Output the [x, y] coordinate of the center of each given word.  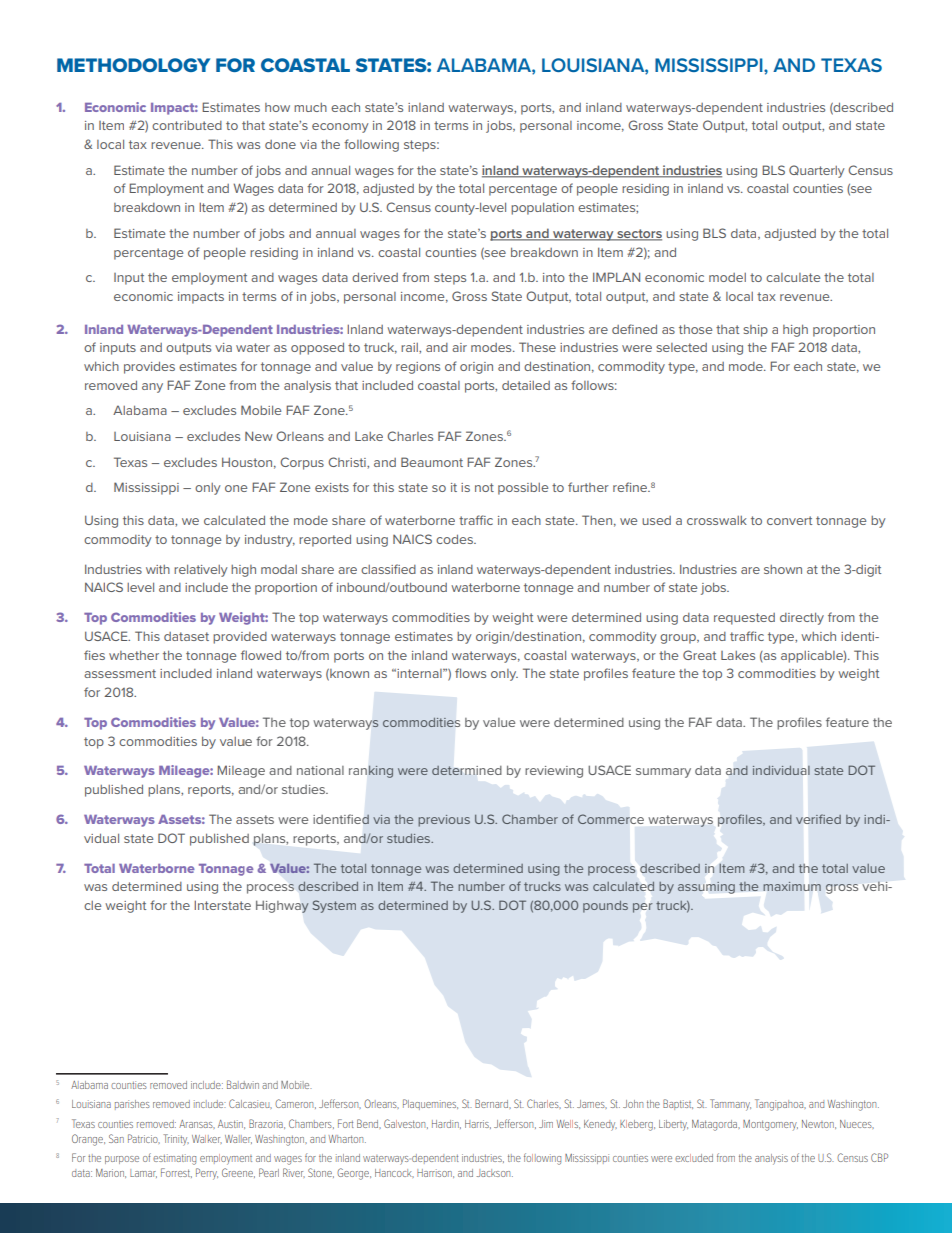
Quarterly [817, 171]
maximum [792, 886]
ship [755, 331]
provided [240, 638]
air [459, 347]
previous [444, 821]
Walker [207, 1139]
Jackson [494, 1173]
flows [470, 673]
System [334, 906]
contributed [187, 125]
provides [149, 367]
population [542, 208]
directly [802, 618]
